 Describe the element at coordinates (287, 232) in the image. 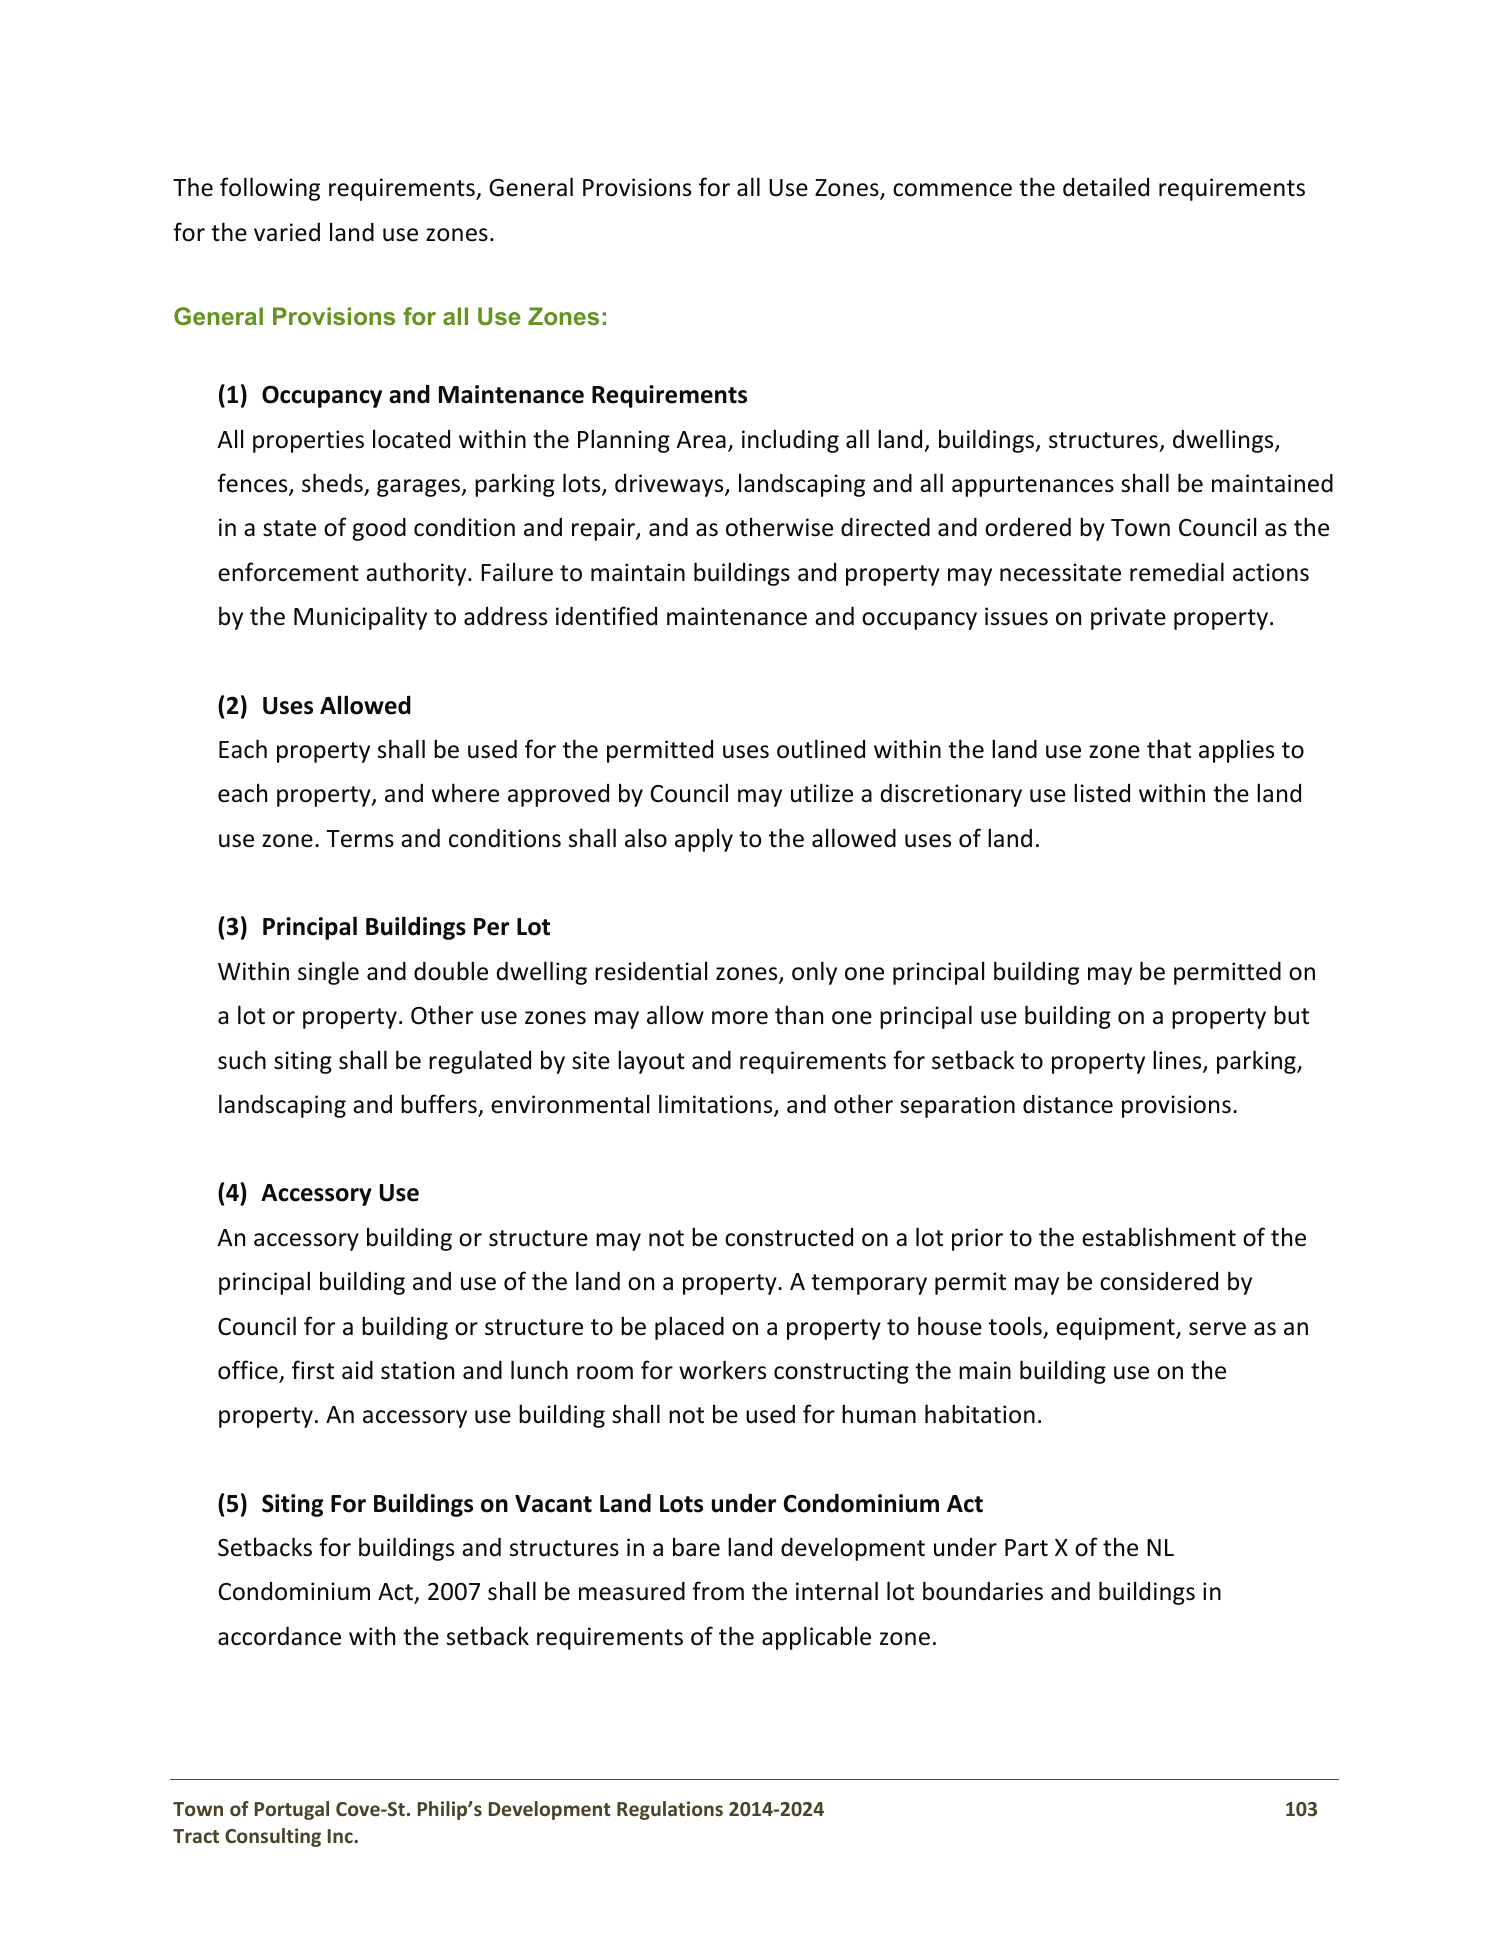

I see `varied` at that location.
